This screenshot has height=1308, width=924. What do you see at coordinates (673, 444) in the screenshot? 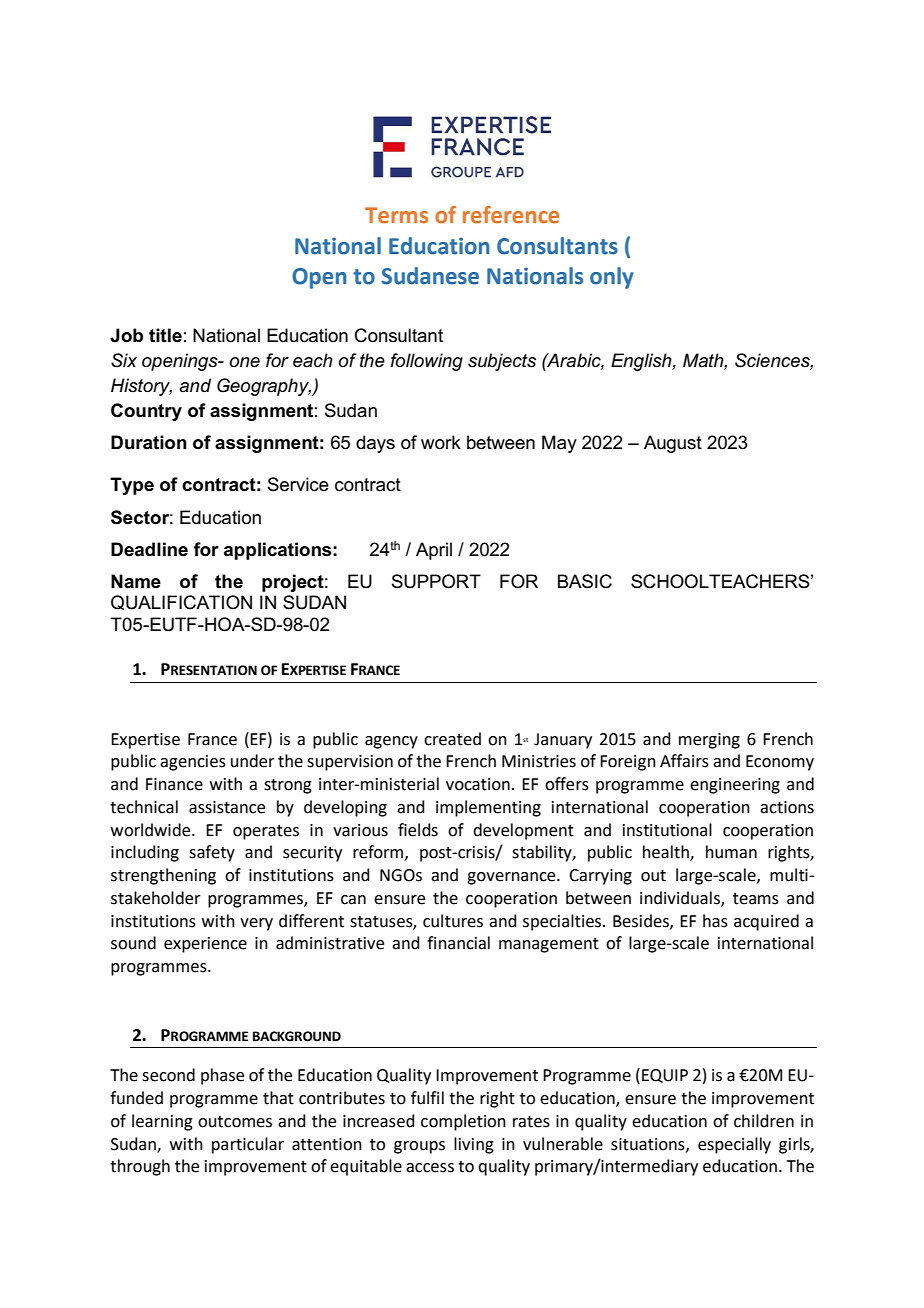
I see `August` at bounding box center [673, 444].
